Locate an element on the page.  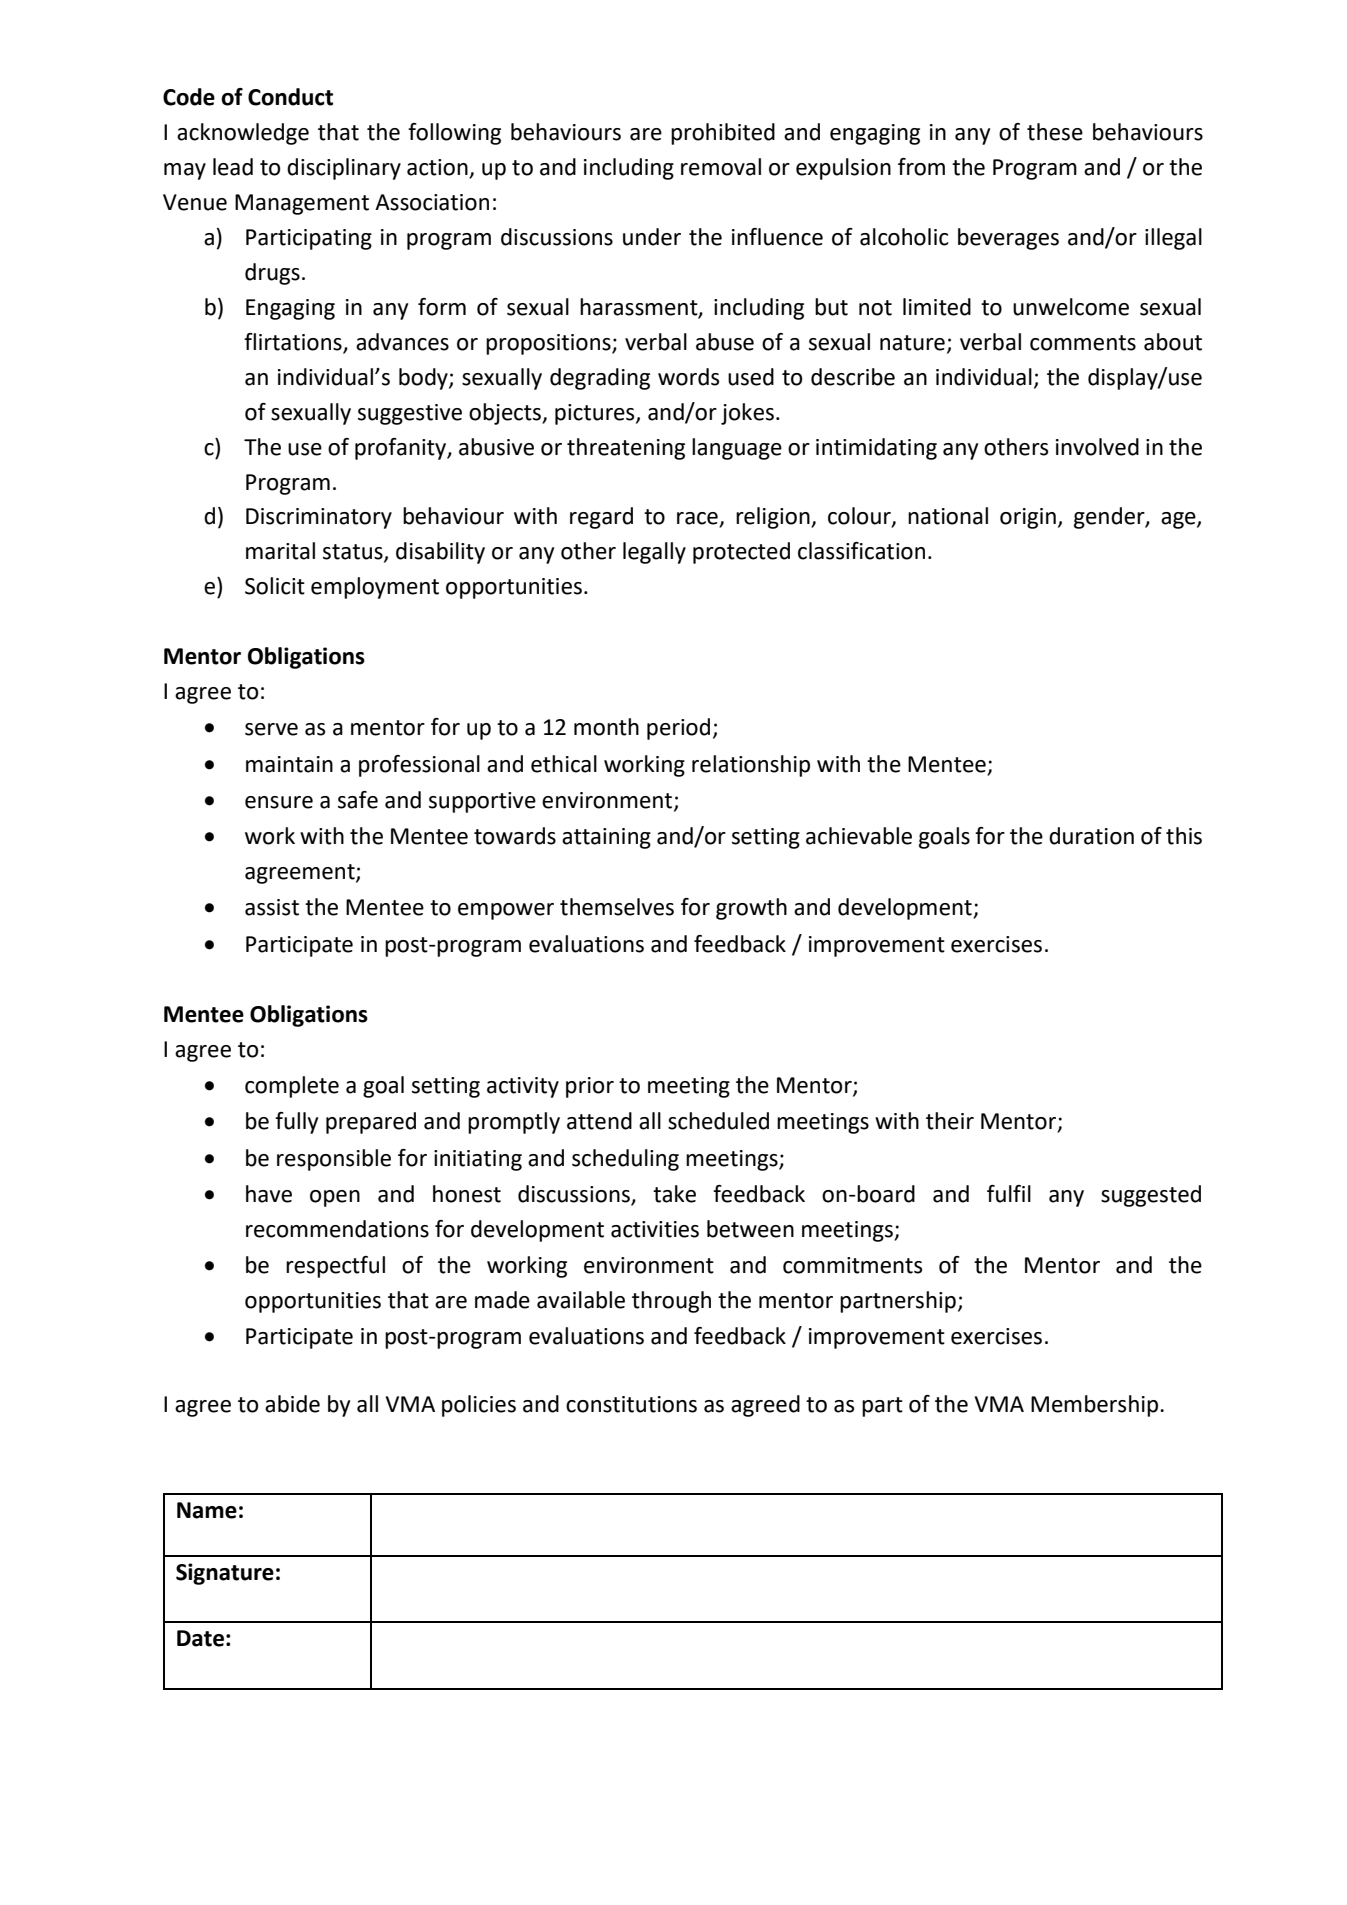
constitutions is located at coordinates (631, 1404).
